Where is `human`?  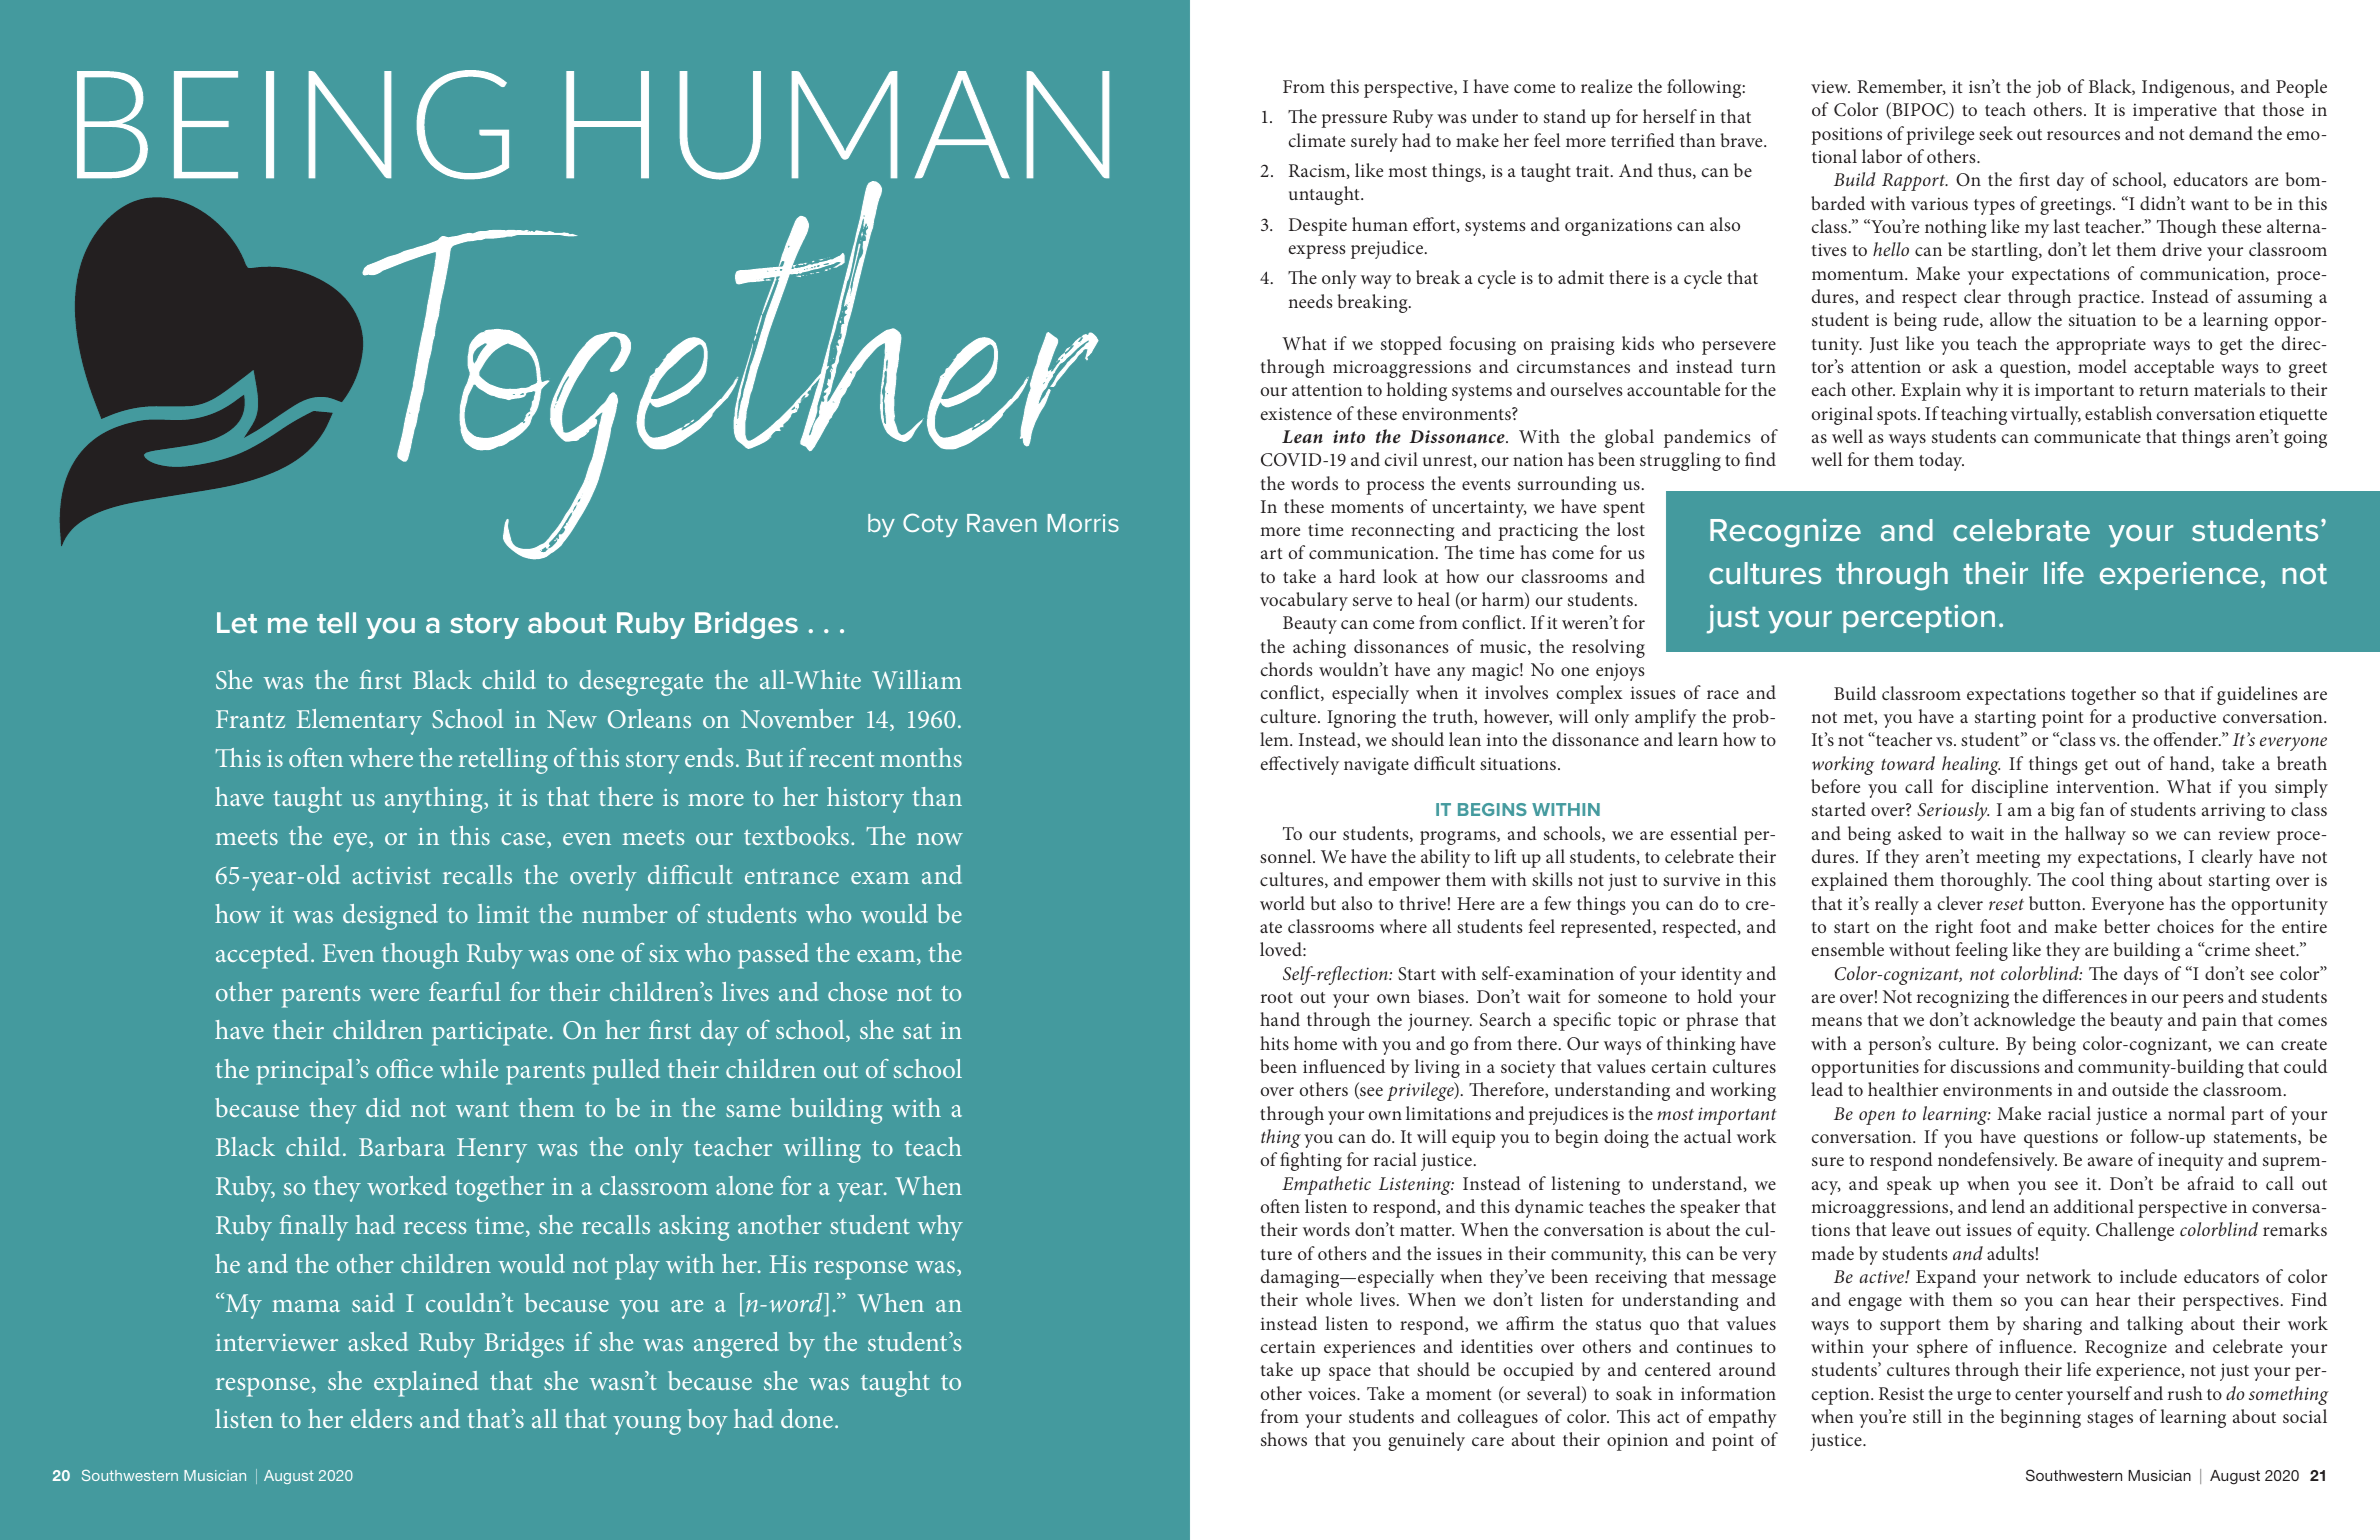 human is located at coordinates (1380, 224).
